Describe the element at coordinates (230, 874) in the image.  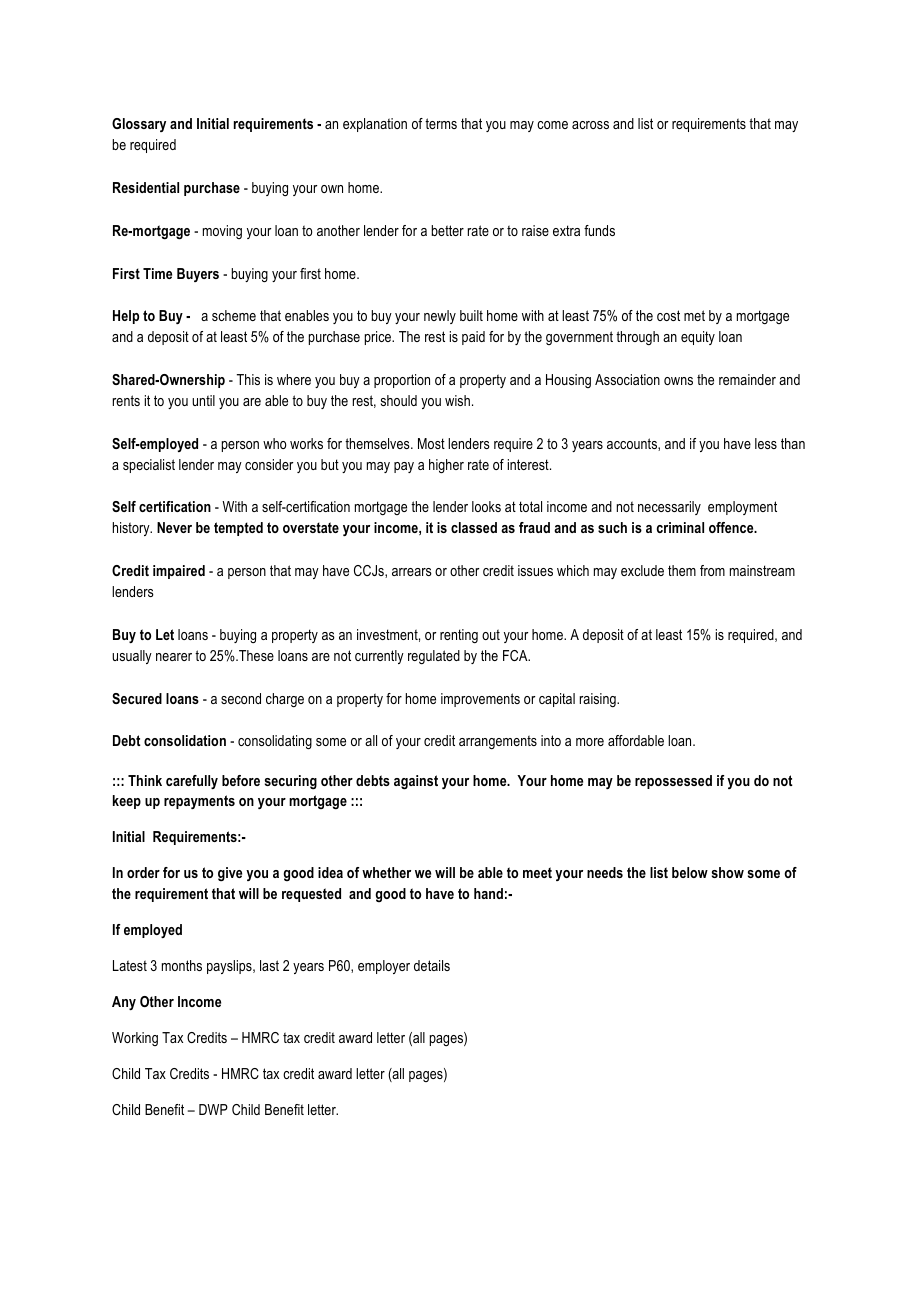
I see `give` at that location.
